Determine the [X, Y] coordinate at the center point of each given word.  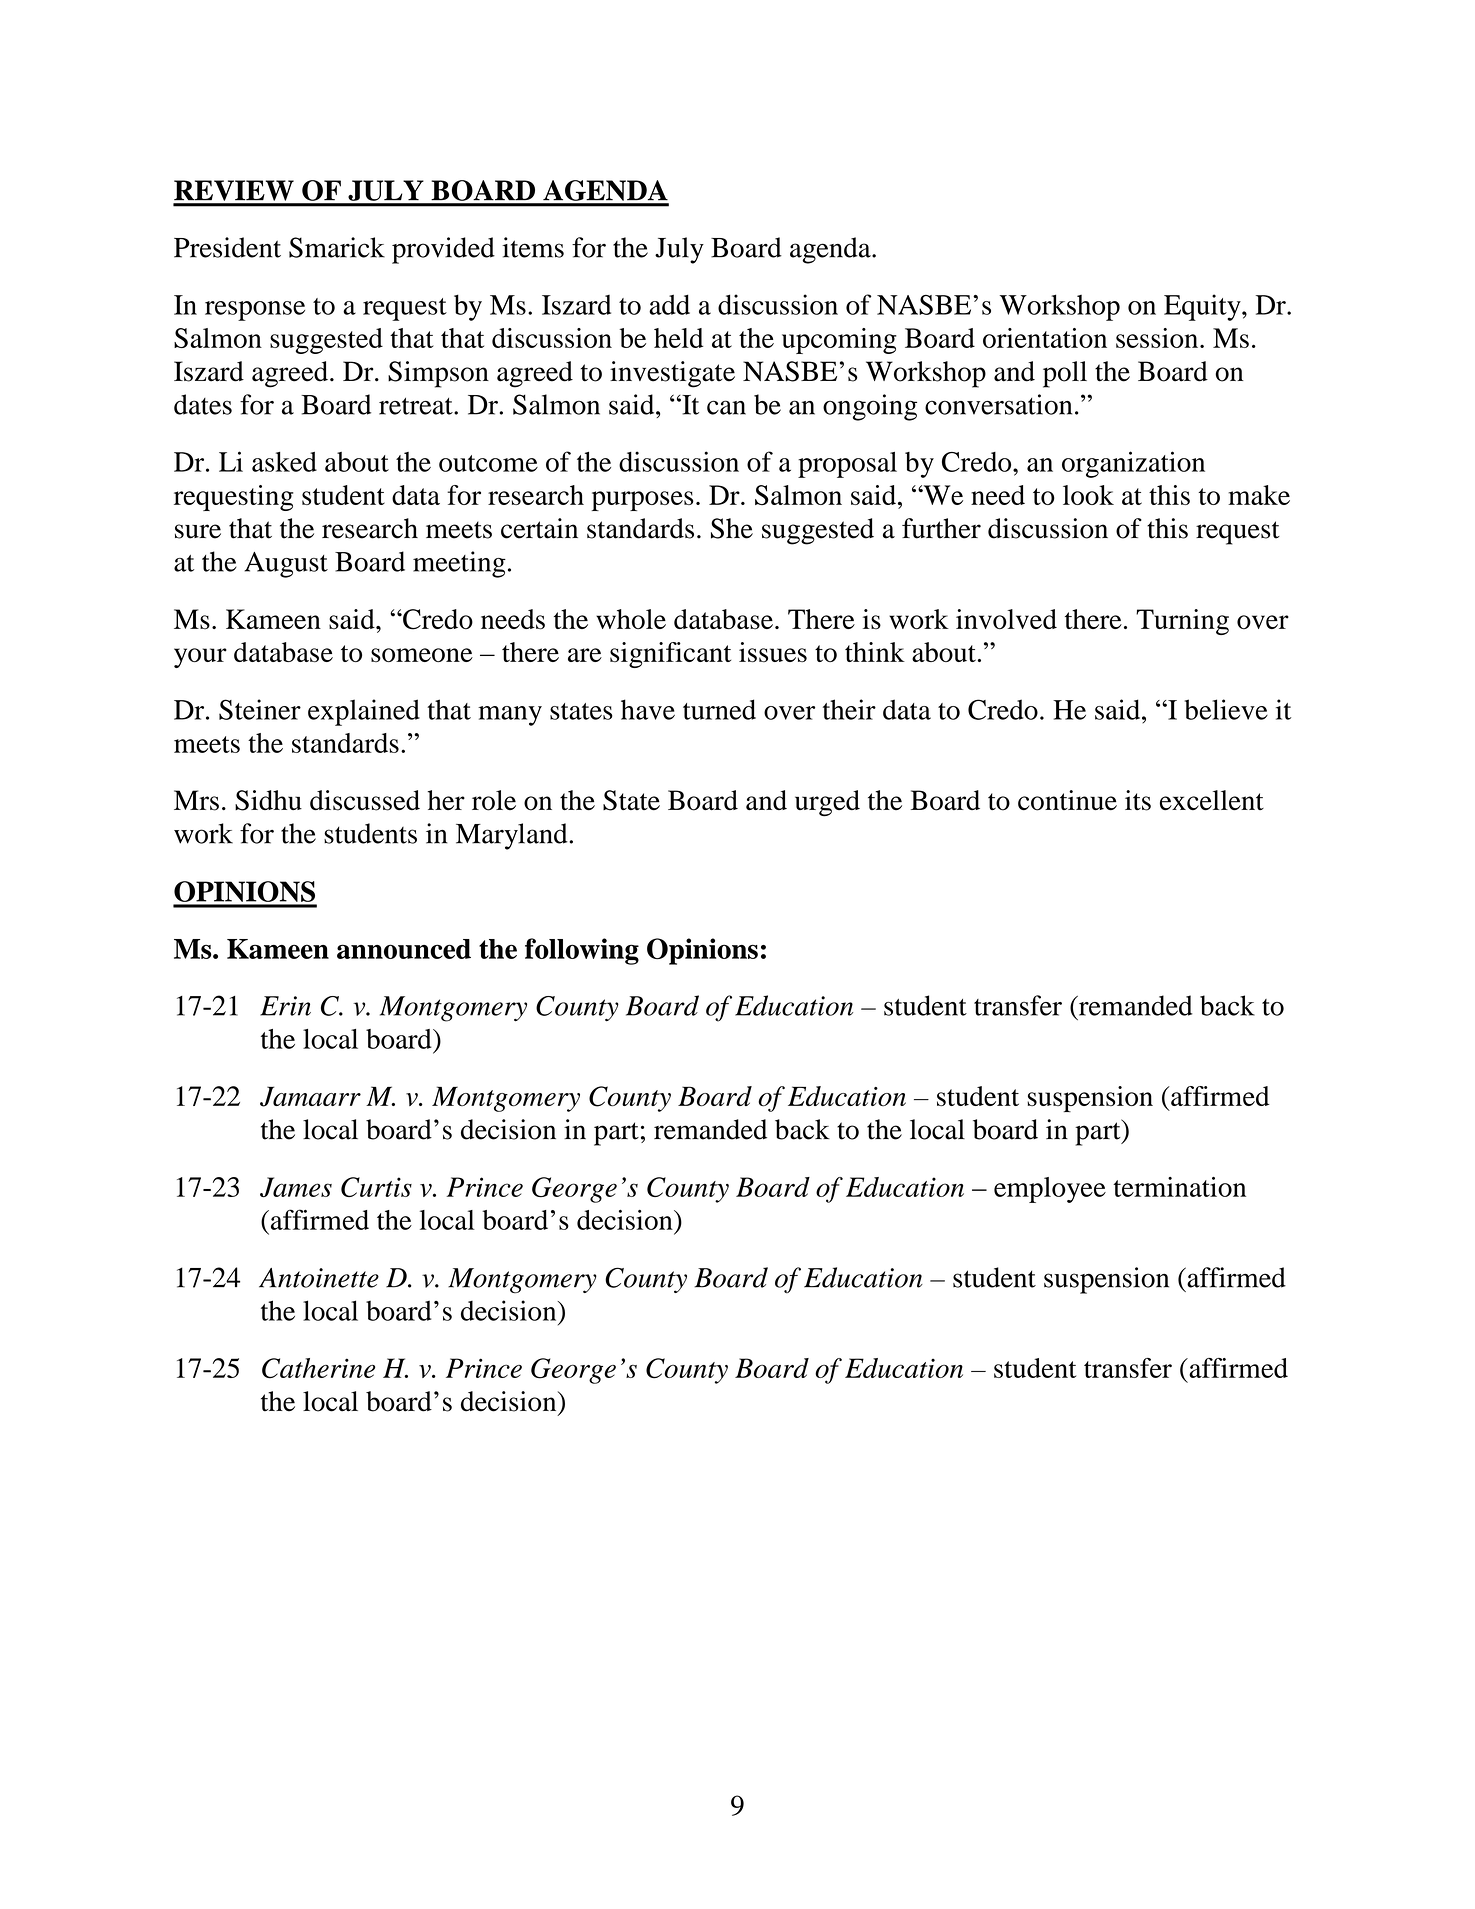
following [582, 951]
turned [719, 709]
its [1138, 800]
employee [1050, 1190]
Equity [1203, 307]
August [286, 565]
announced [404, 949]
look [1088, 495]
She [732, 528]
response [255, 311]
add [669, 304]
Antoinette [319, 1278]
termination [1179, 1187]
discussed [365, 800]
